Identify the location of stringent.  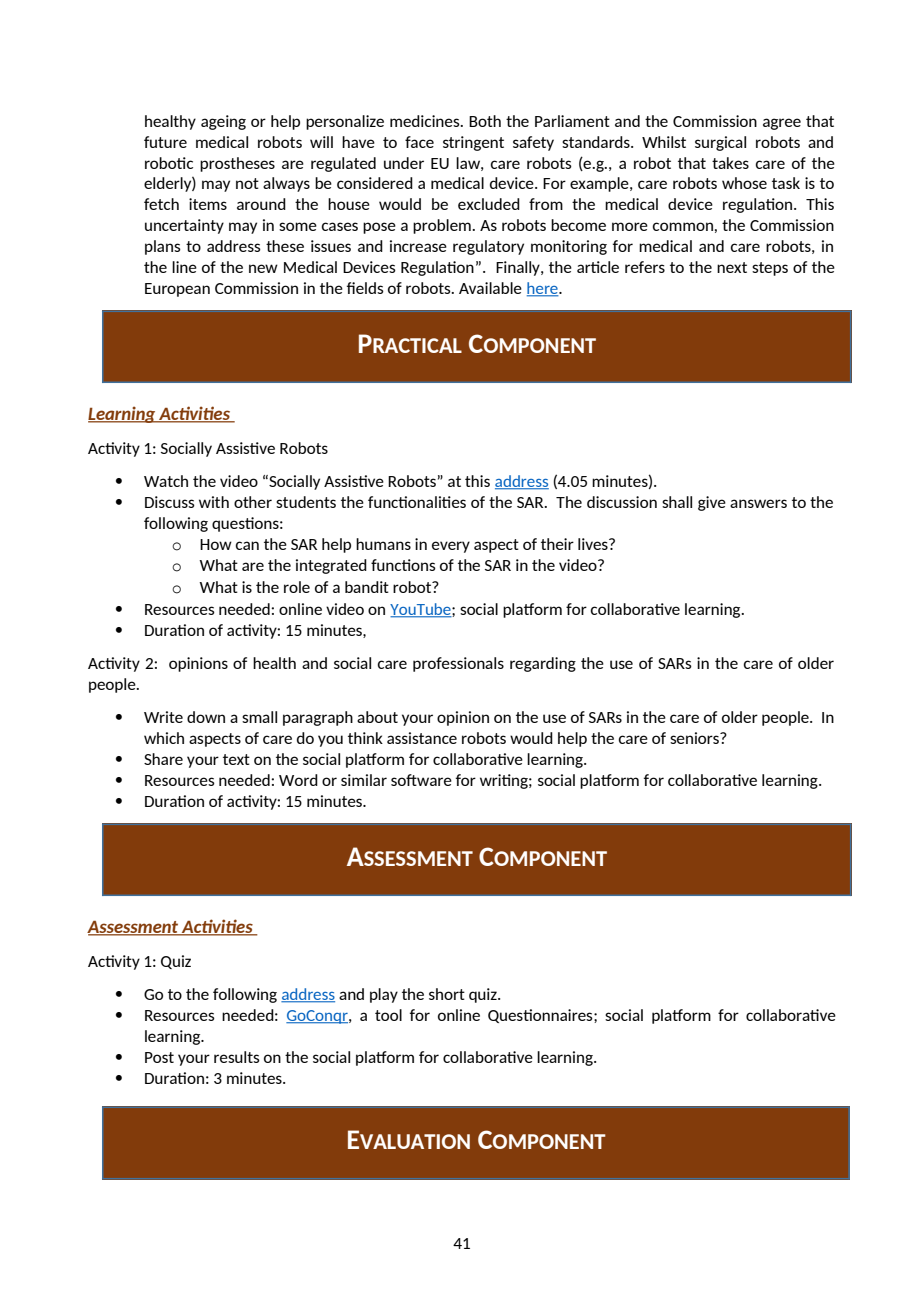
(473, 143).
